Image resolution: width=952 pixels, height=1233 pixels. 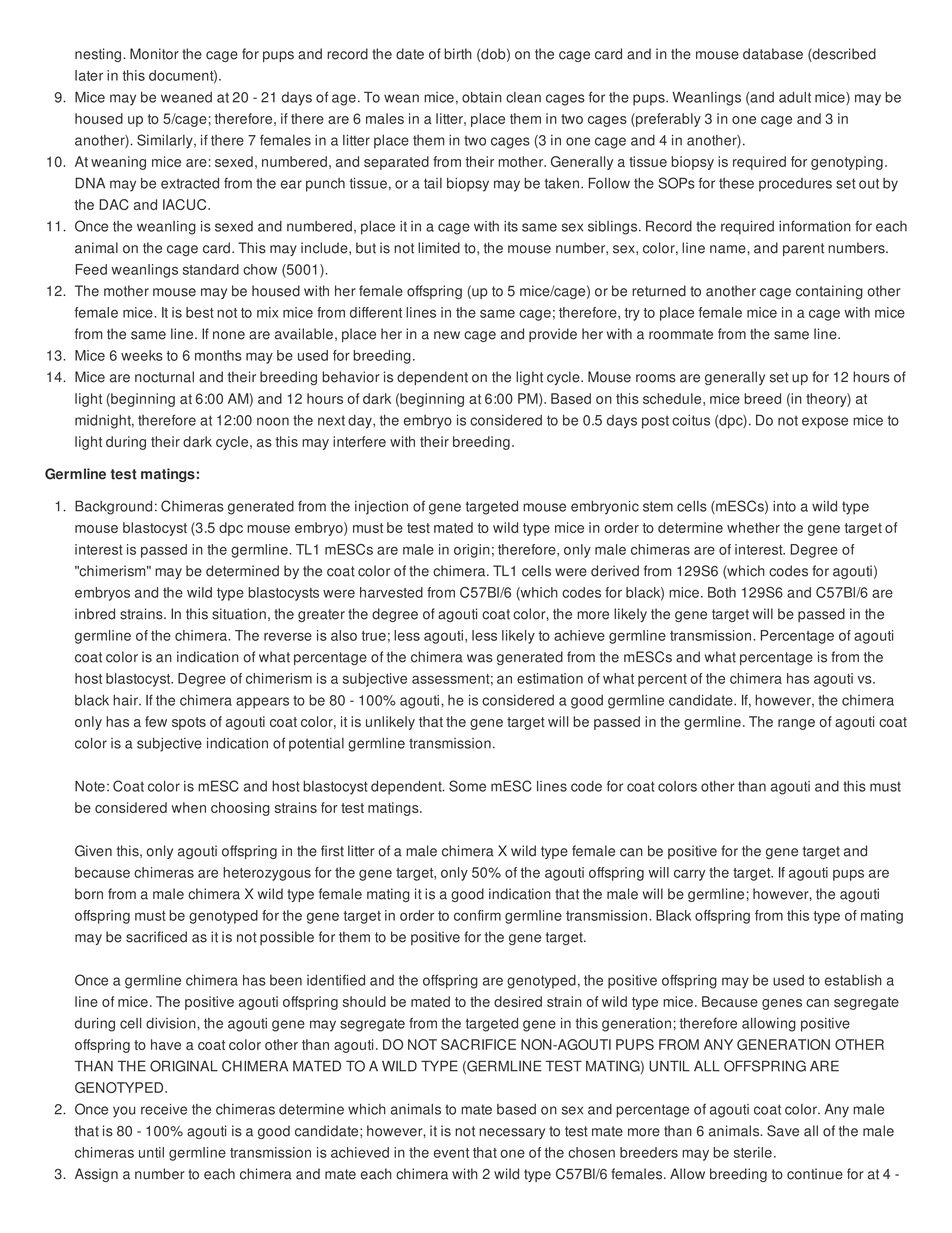 I want to click on obtain, so click(x=482, y=97).
